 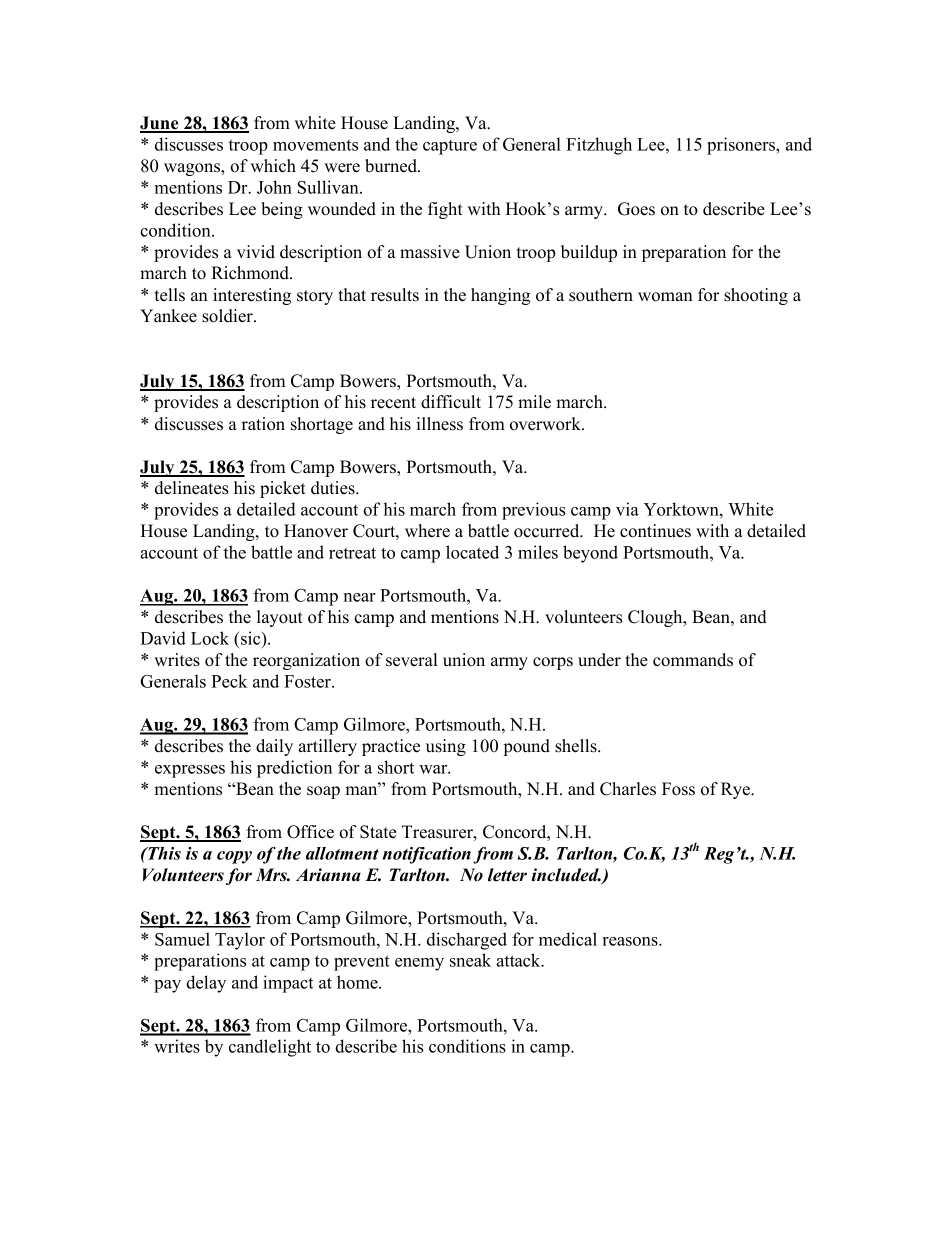 What do you see at coordinates (470, 960) in the screenshot?
I see `sneak` at bounding box center [470, 960].
